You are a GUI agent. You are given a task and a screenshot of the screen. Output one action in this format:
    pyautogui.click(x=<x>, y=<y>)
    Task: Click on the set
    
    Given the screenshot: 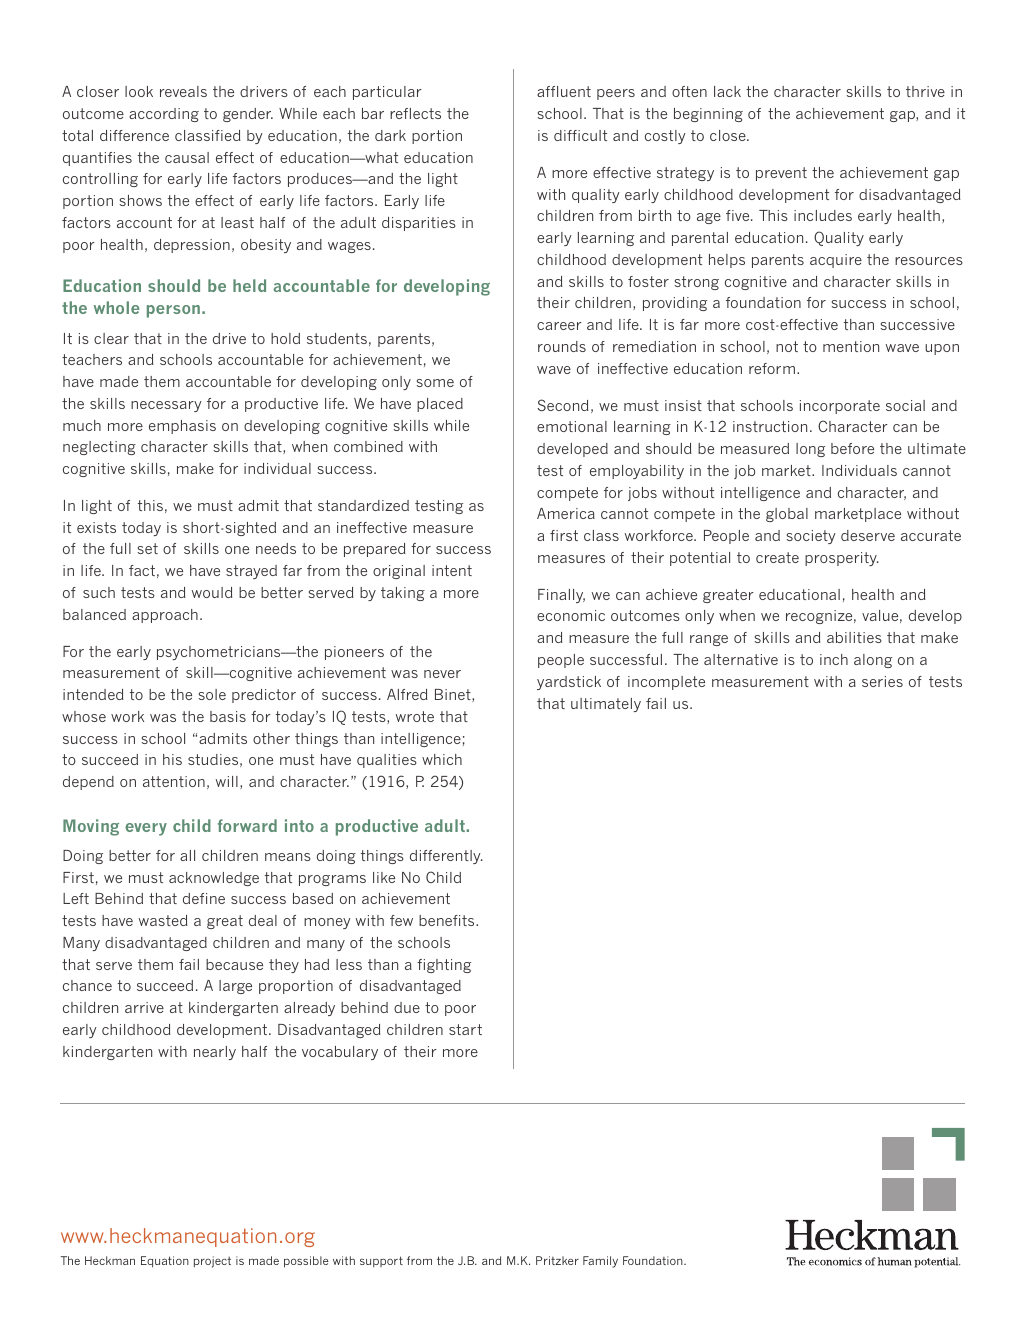 What is the action you would take?
    pyautogui.click(x=148, y=548)
